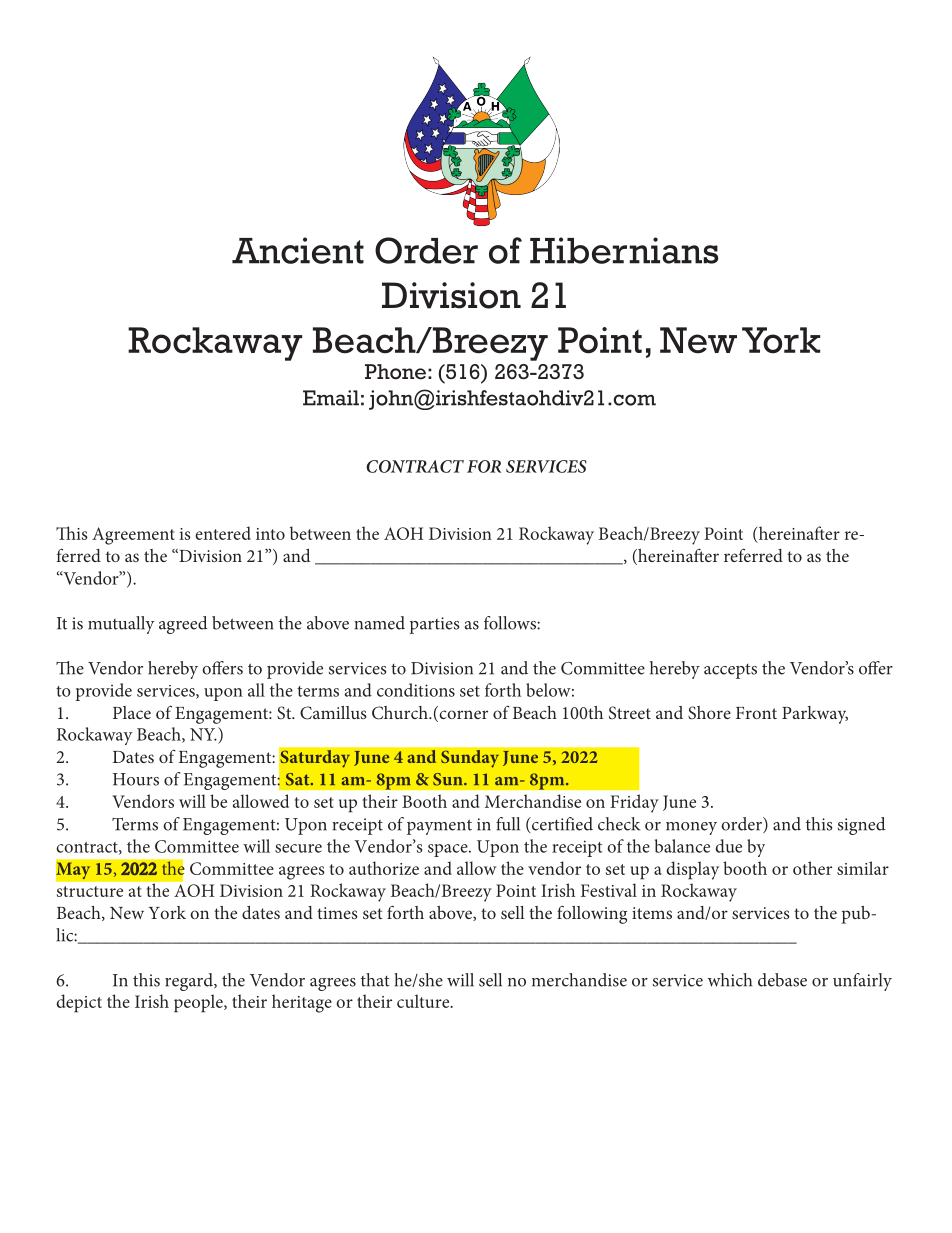 The height and width of the screenshot is (1233, 952). I want to click on debase, so click(782, 980).
